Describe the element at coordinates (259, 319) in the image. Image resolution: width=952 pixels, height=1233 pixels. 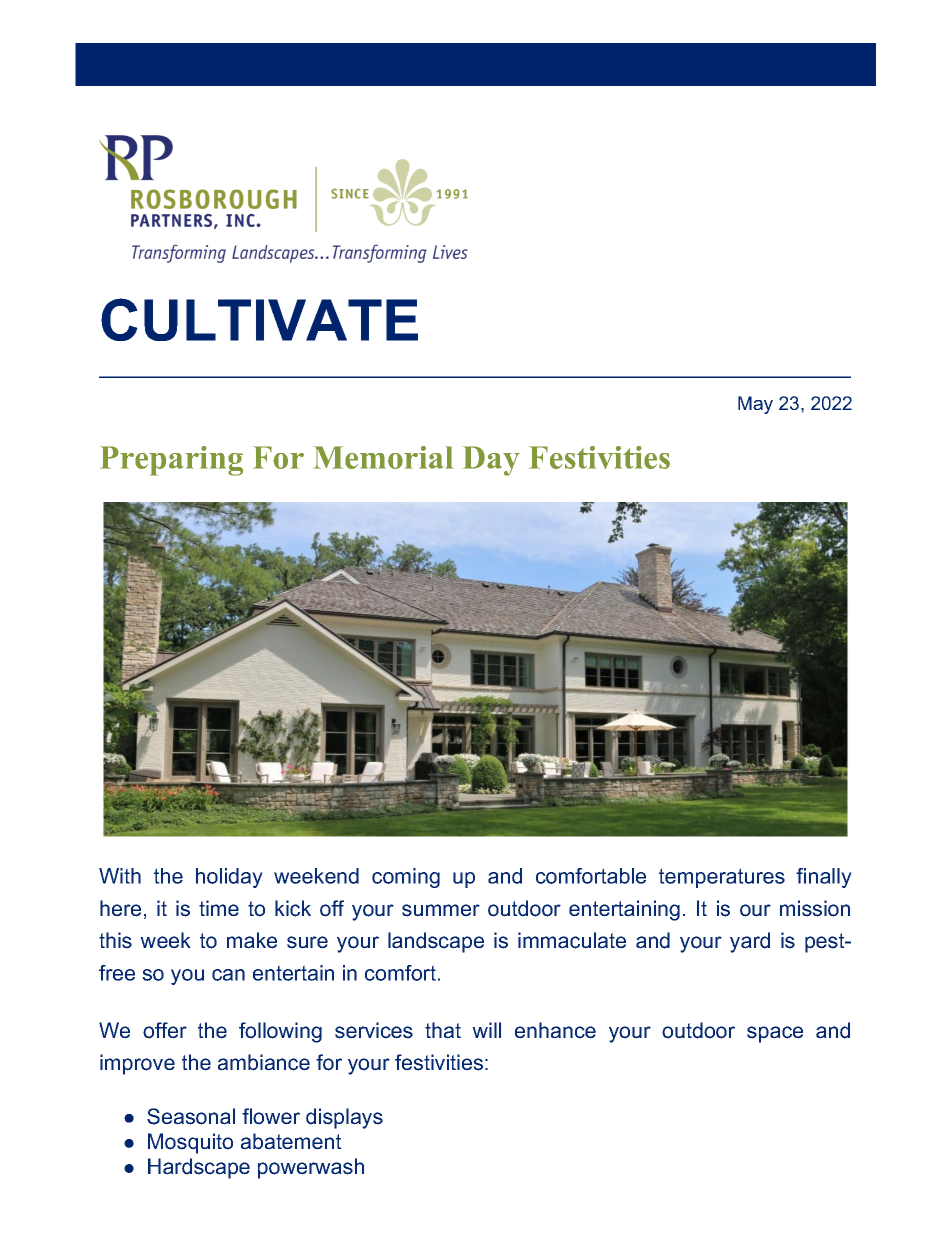
I see `CULTIVATE` at that location.
